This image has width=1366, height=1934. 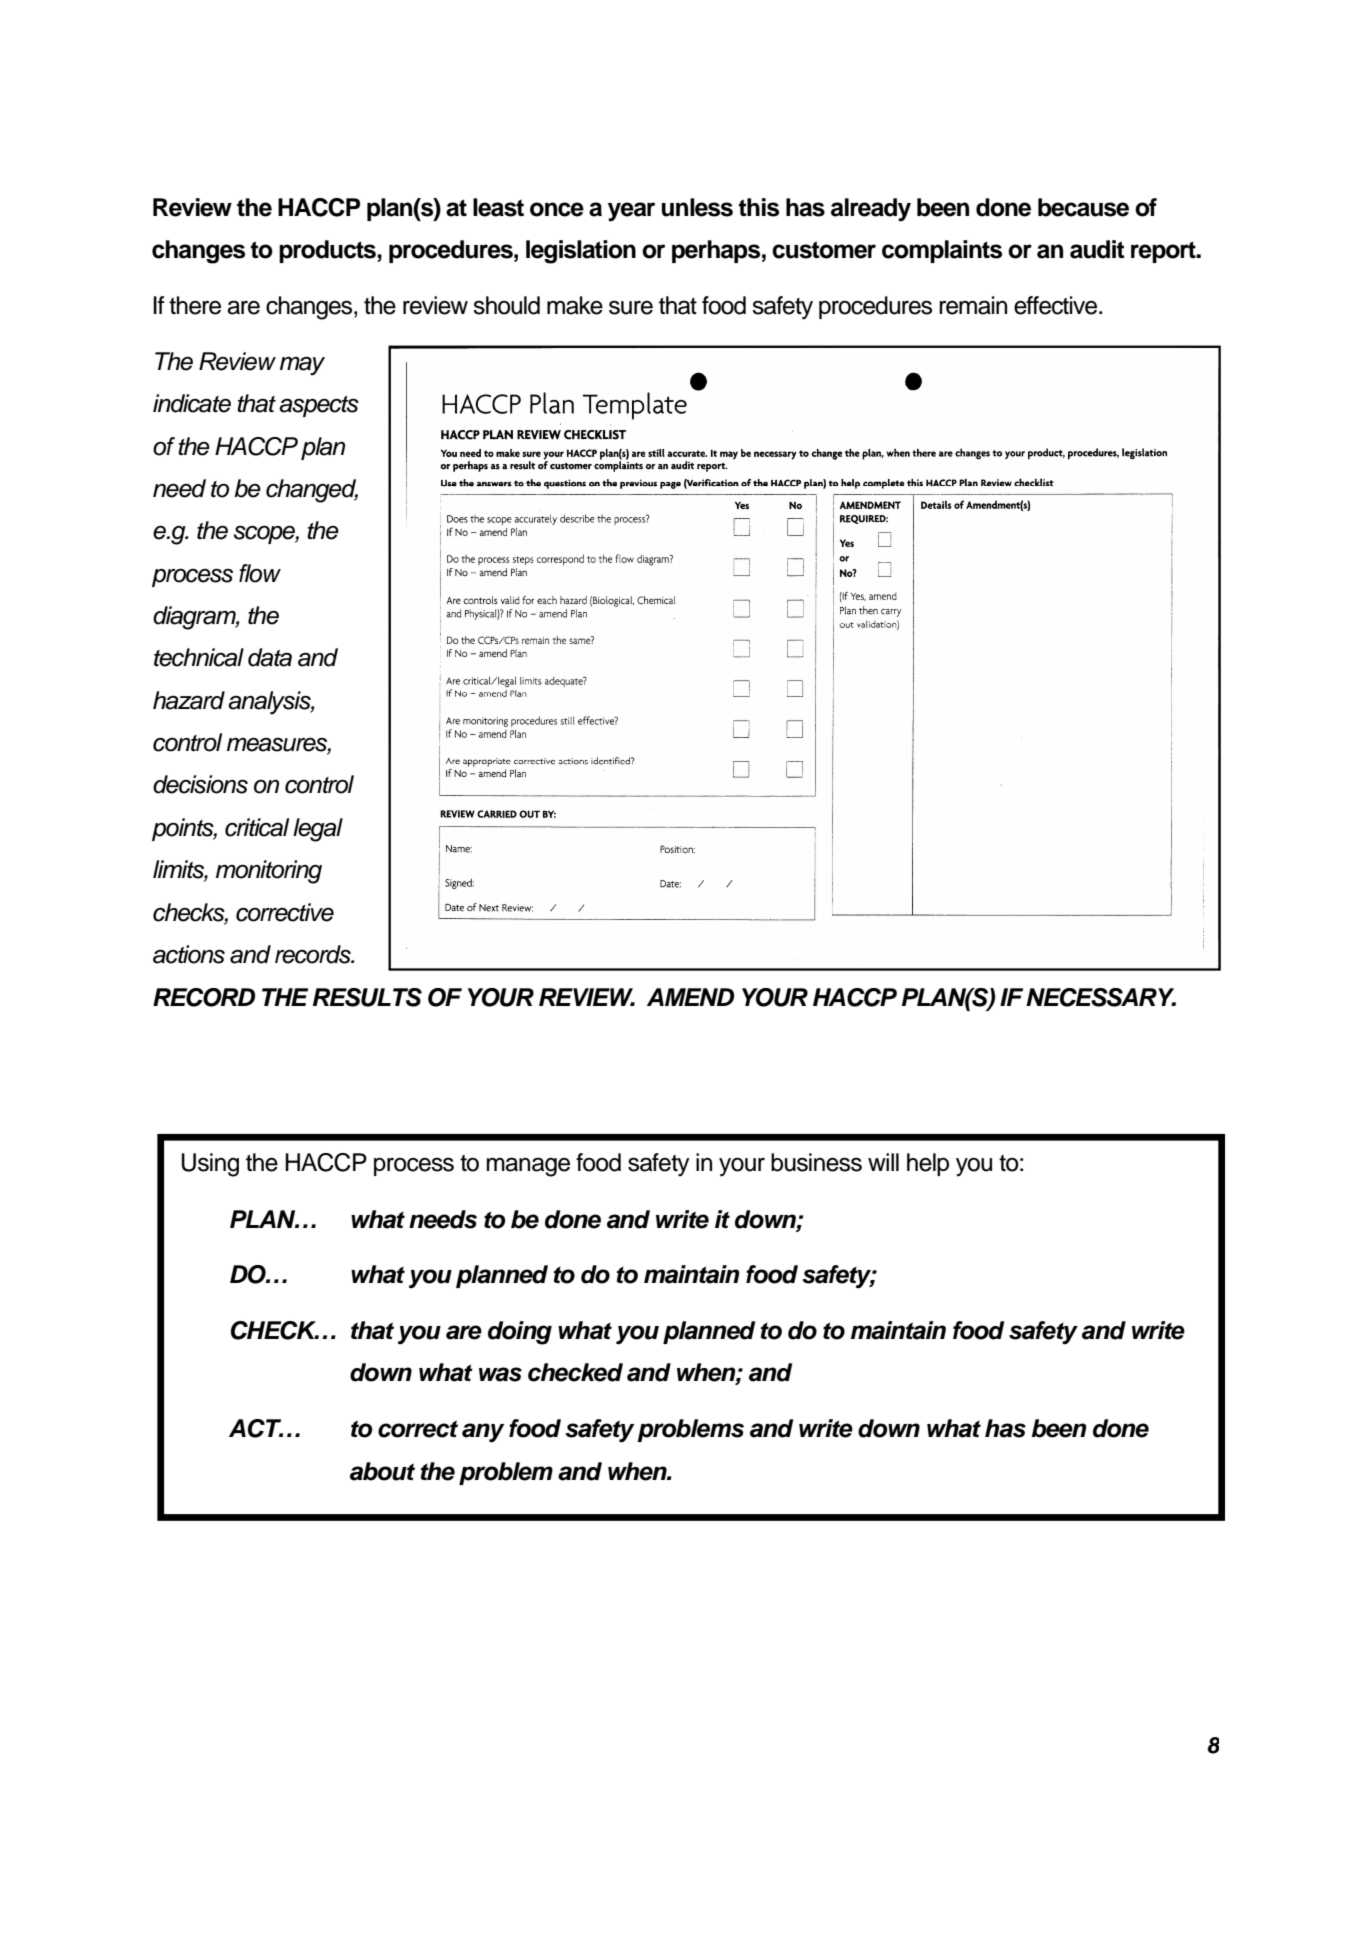 I want to click on any, so click(x=483, y=1433).
